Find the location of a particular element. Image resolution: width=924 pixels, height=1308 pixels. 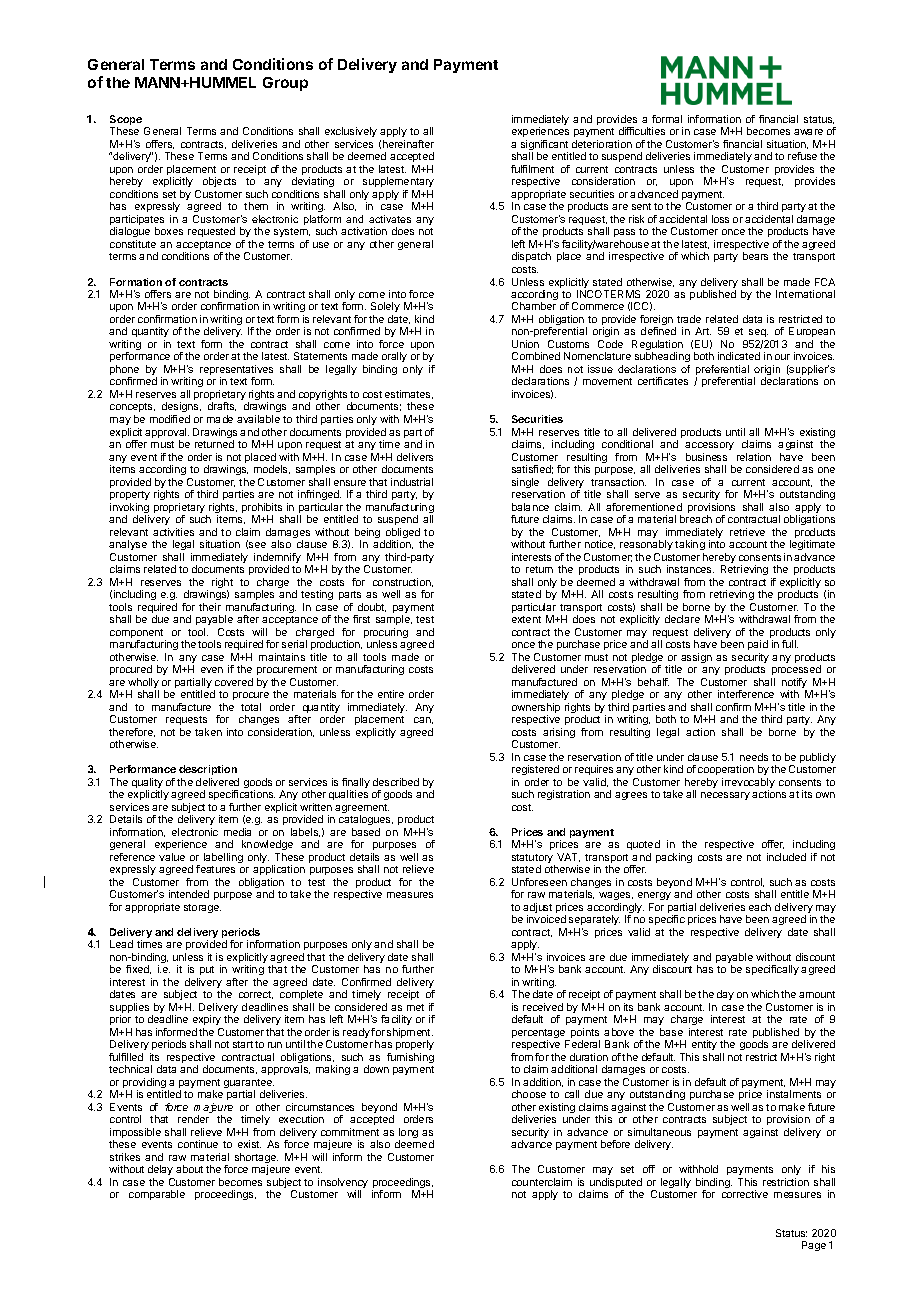

comparable is located at coordinates (157, 1195).
